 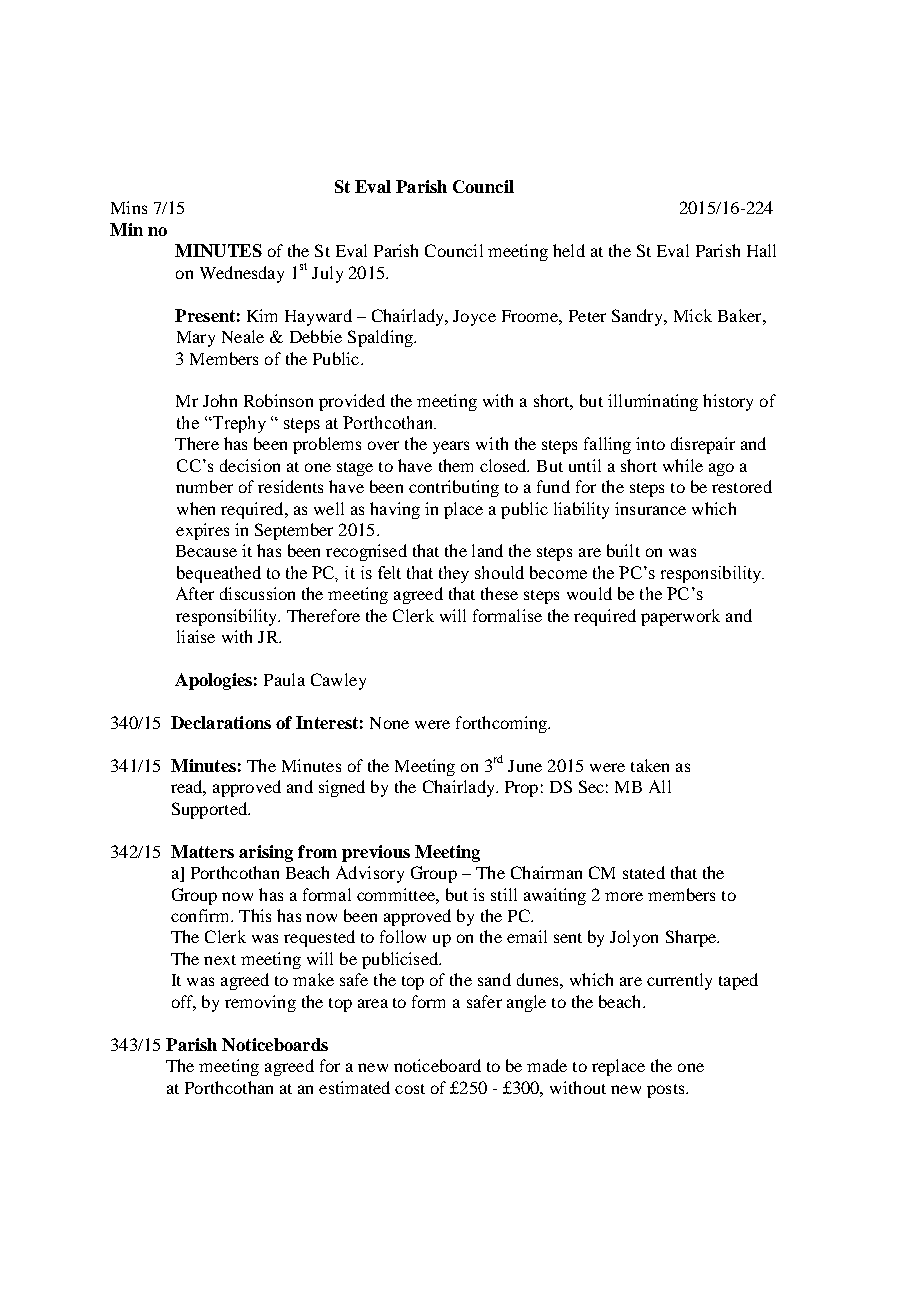 What do you see at coordinates (196, 636) in the screenshot?
I see `liaise` at bounding box center [196, 636].
